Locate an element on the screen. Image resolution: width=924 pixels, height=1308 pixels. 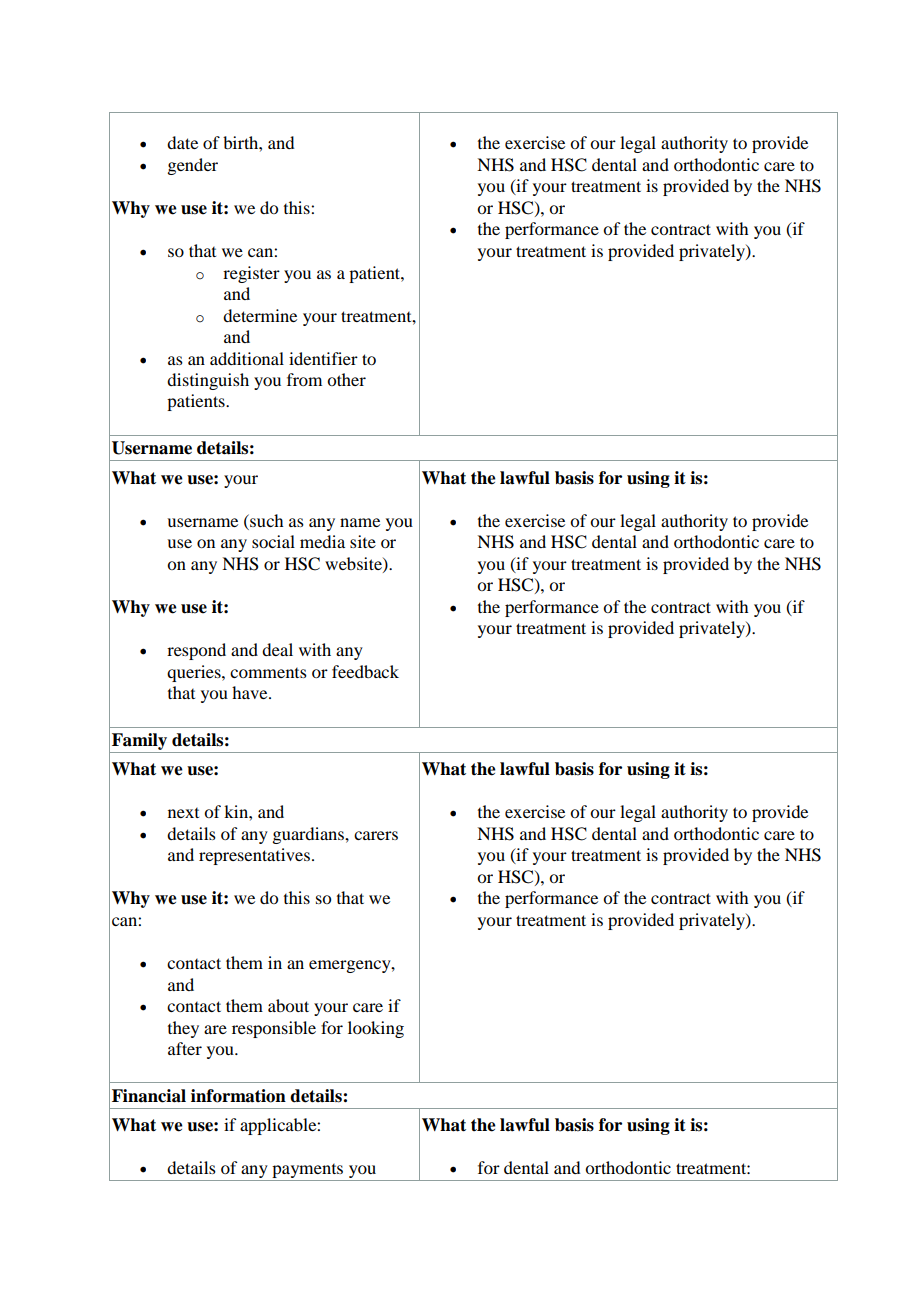
date is located at coordinates (182, 142).
